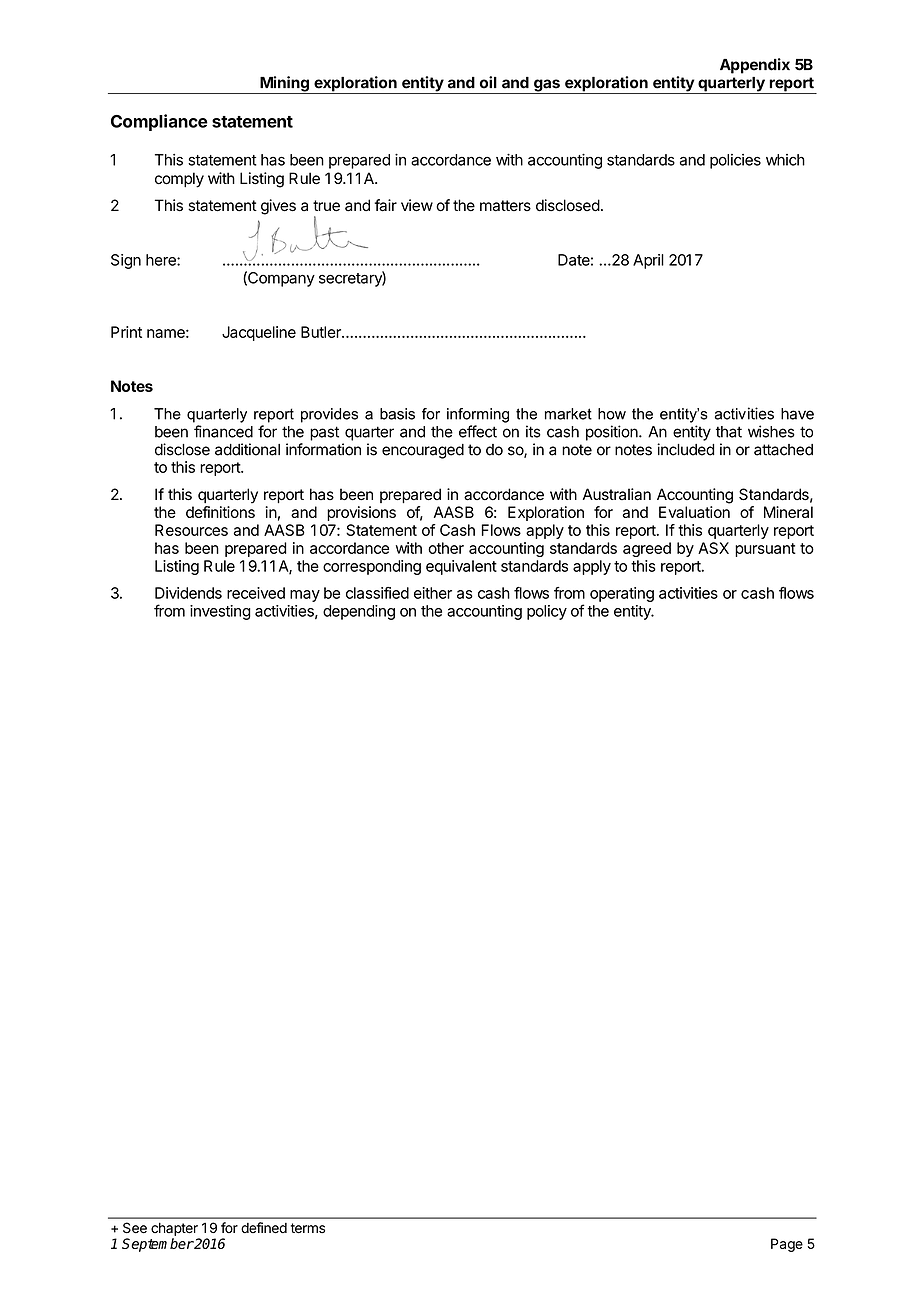 Image resolution: width=924 pixels, height=1308 pixels. Describe the element at coordinates (622, 594) in the screenshot. I see `operating` at that location.
